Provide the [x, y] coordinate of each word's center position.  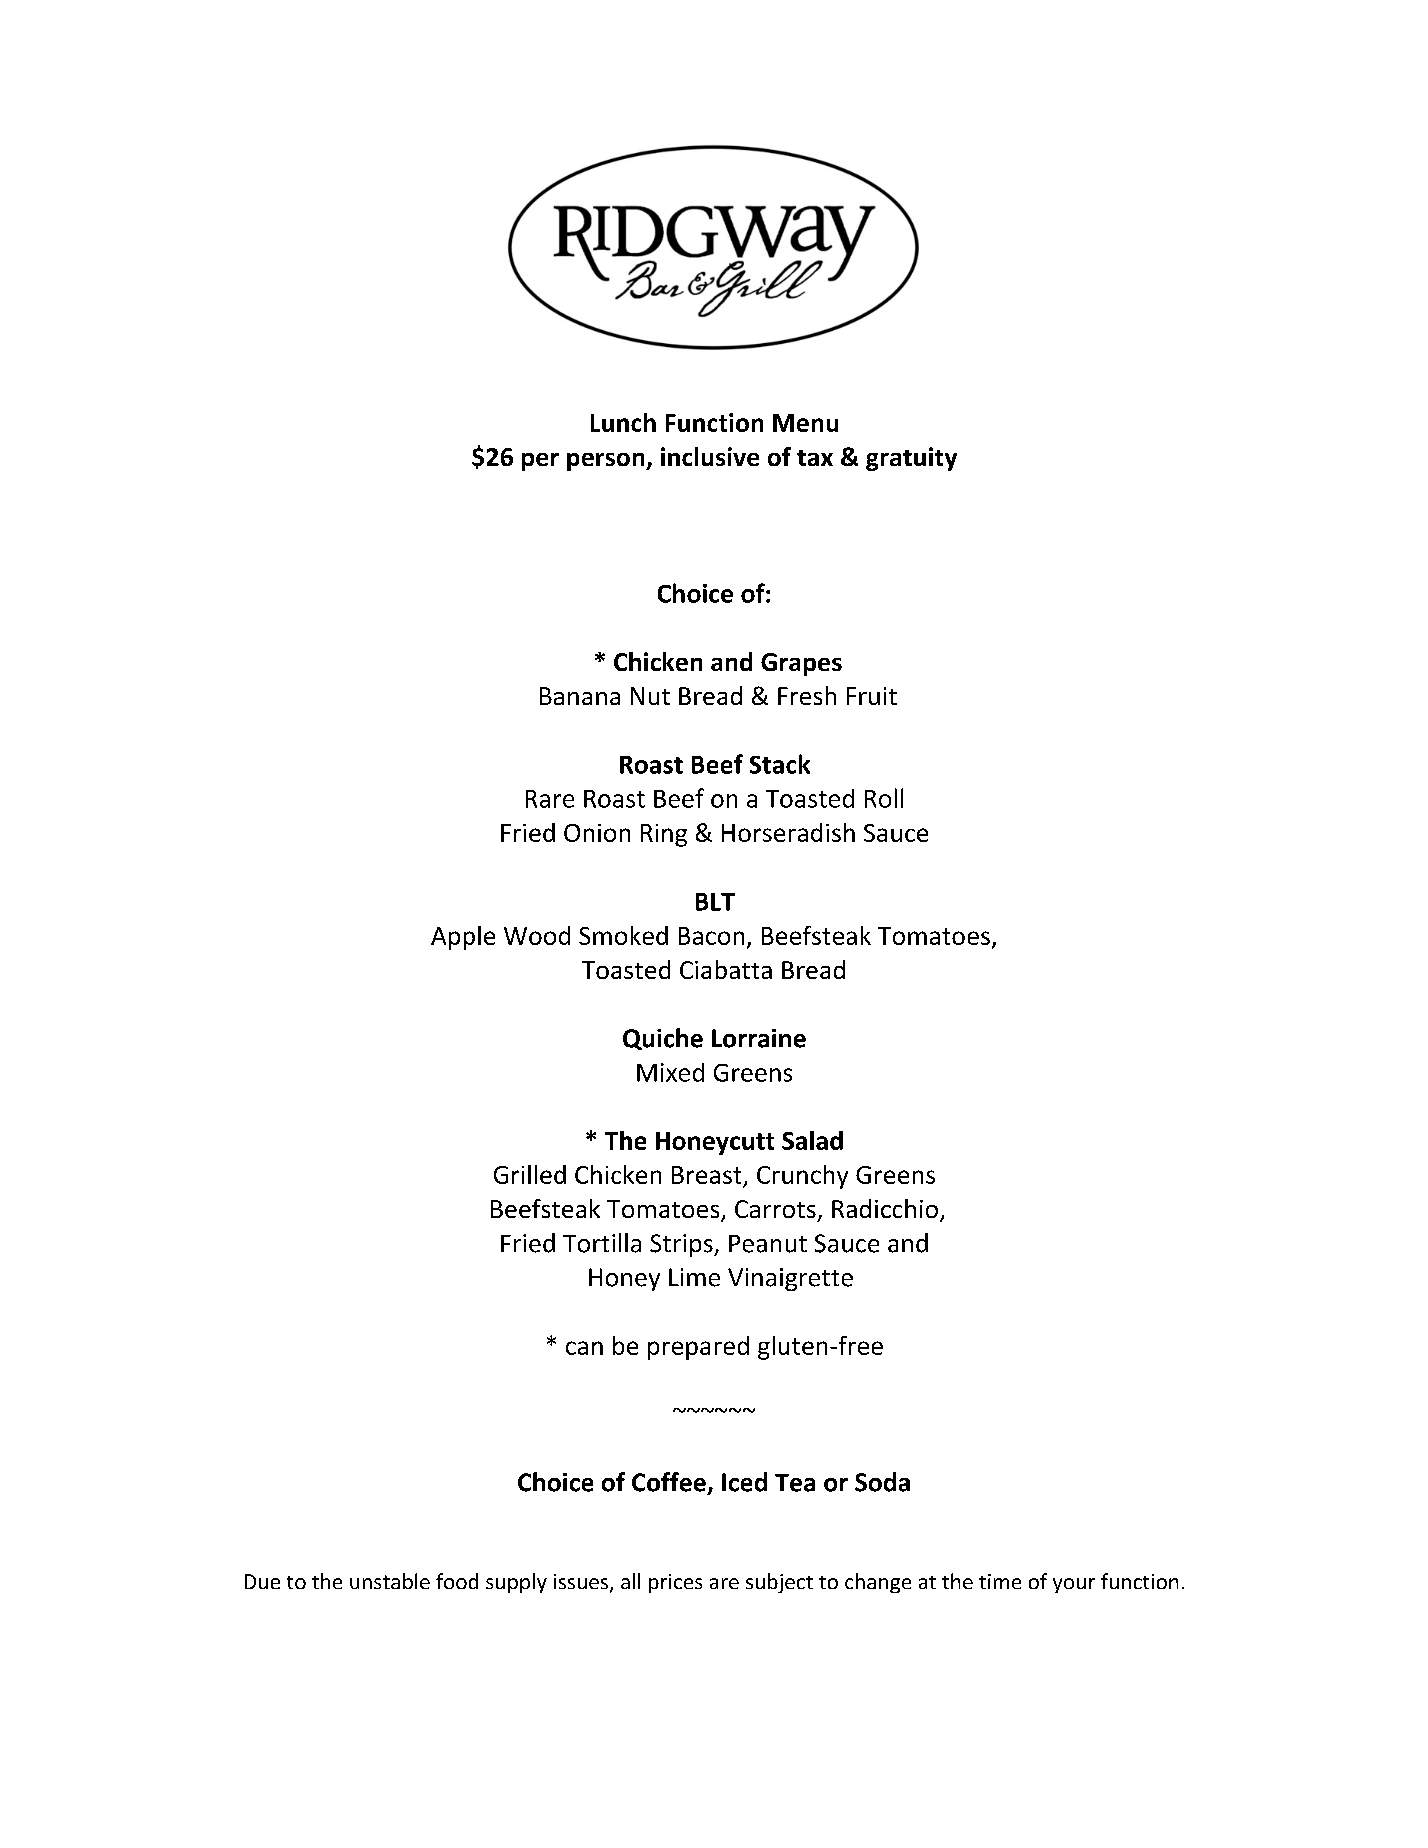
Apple [463, 938]
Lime [694, 1277]
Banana [580, 696]
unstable [390, 1581]
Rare [550, 799]
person [607, 462]
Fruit [872, 696]
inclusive [710, 456]
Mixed [670, 1072]
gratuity [911, 459]
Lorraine [759, 1038]
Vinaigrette [790, 1279]
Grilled [530, 1174]
